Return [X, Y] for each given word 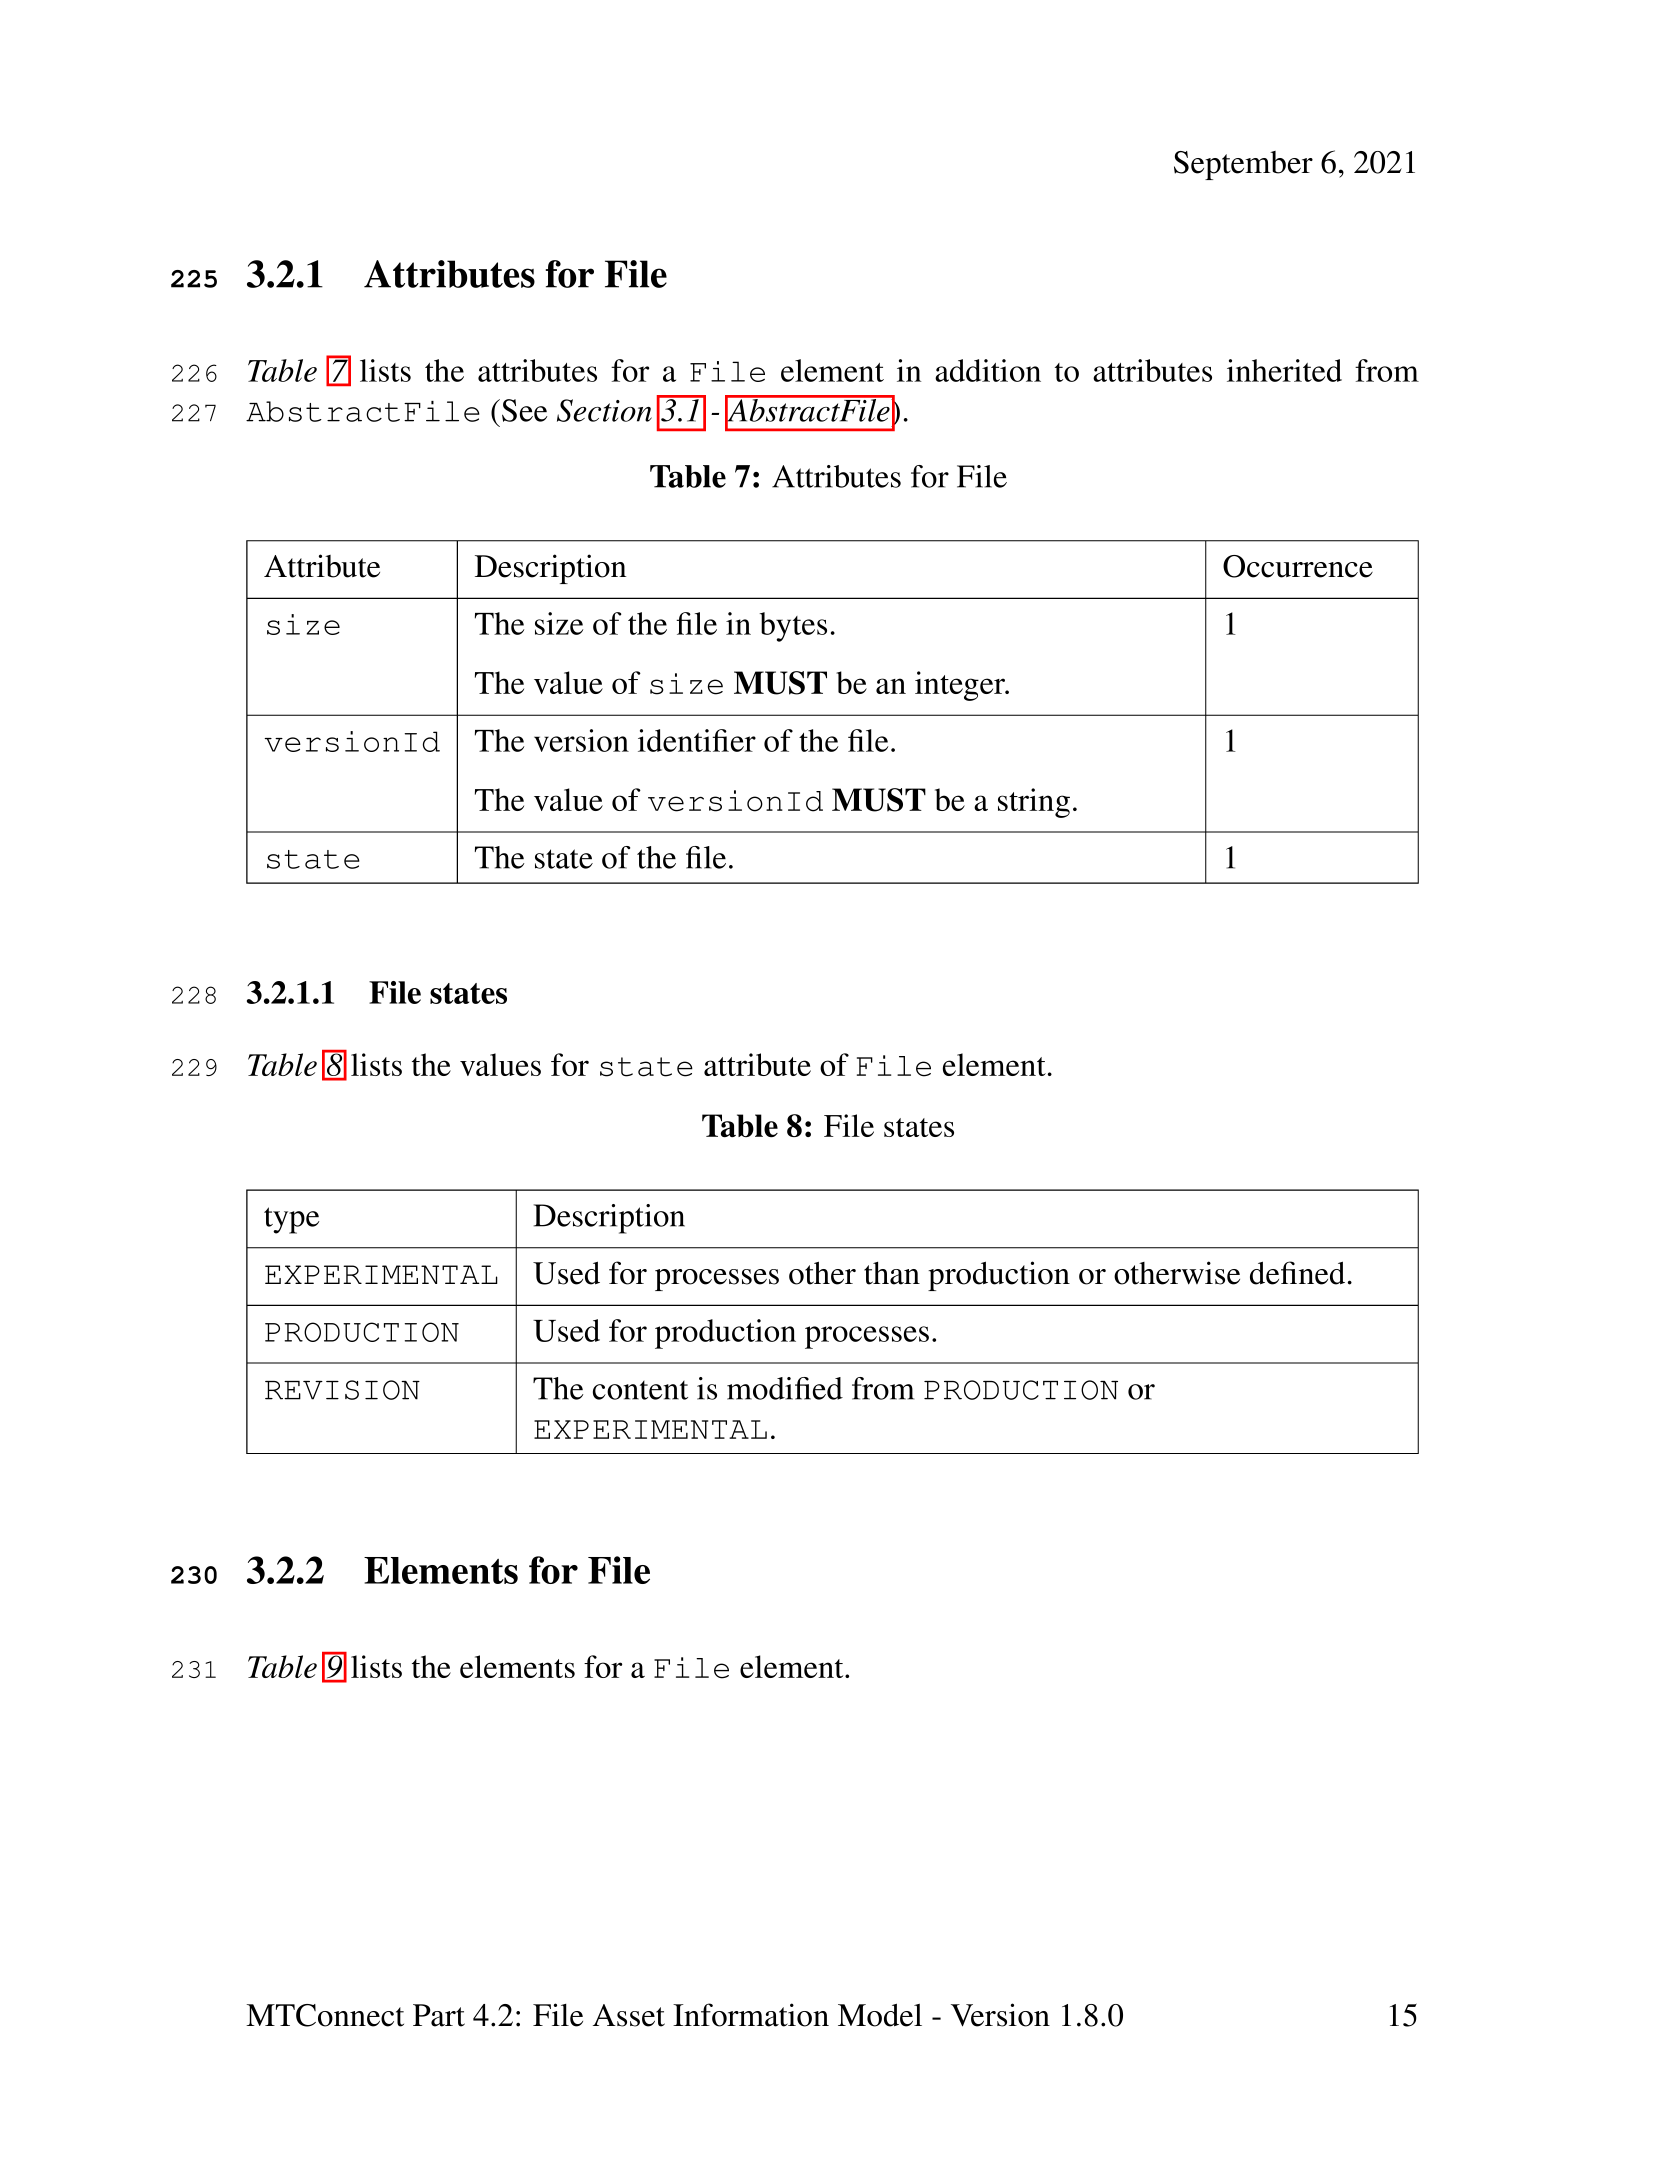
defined [1297, 1273]
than [892, 1273]
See [524, 410]
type [291, 1220]
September [1243, 165]
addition [988, 370]
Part [439, 2015]
